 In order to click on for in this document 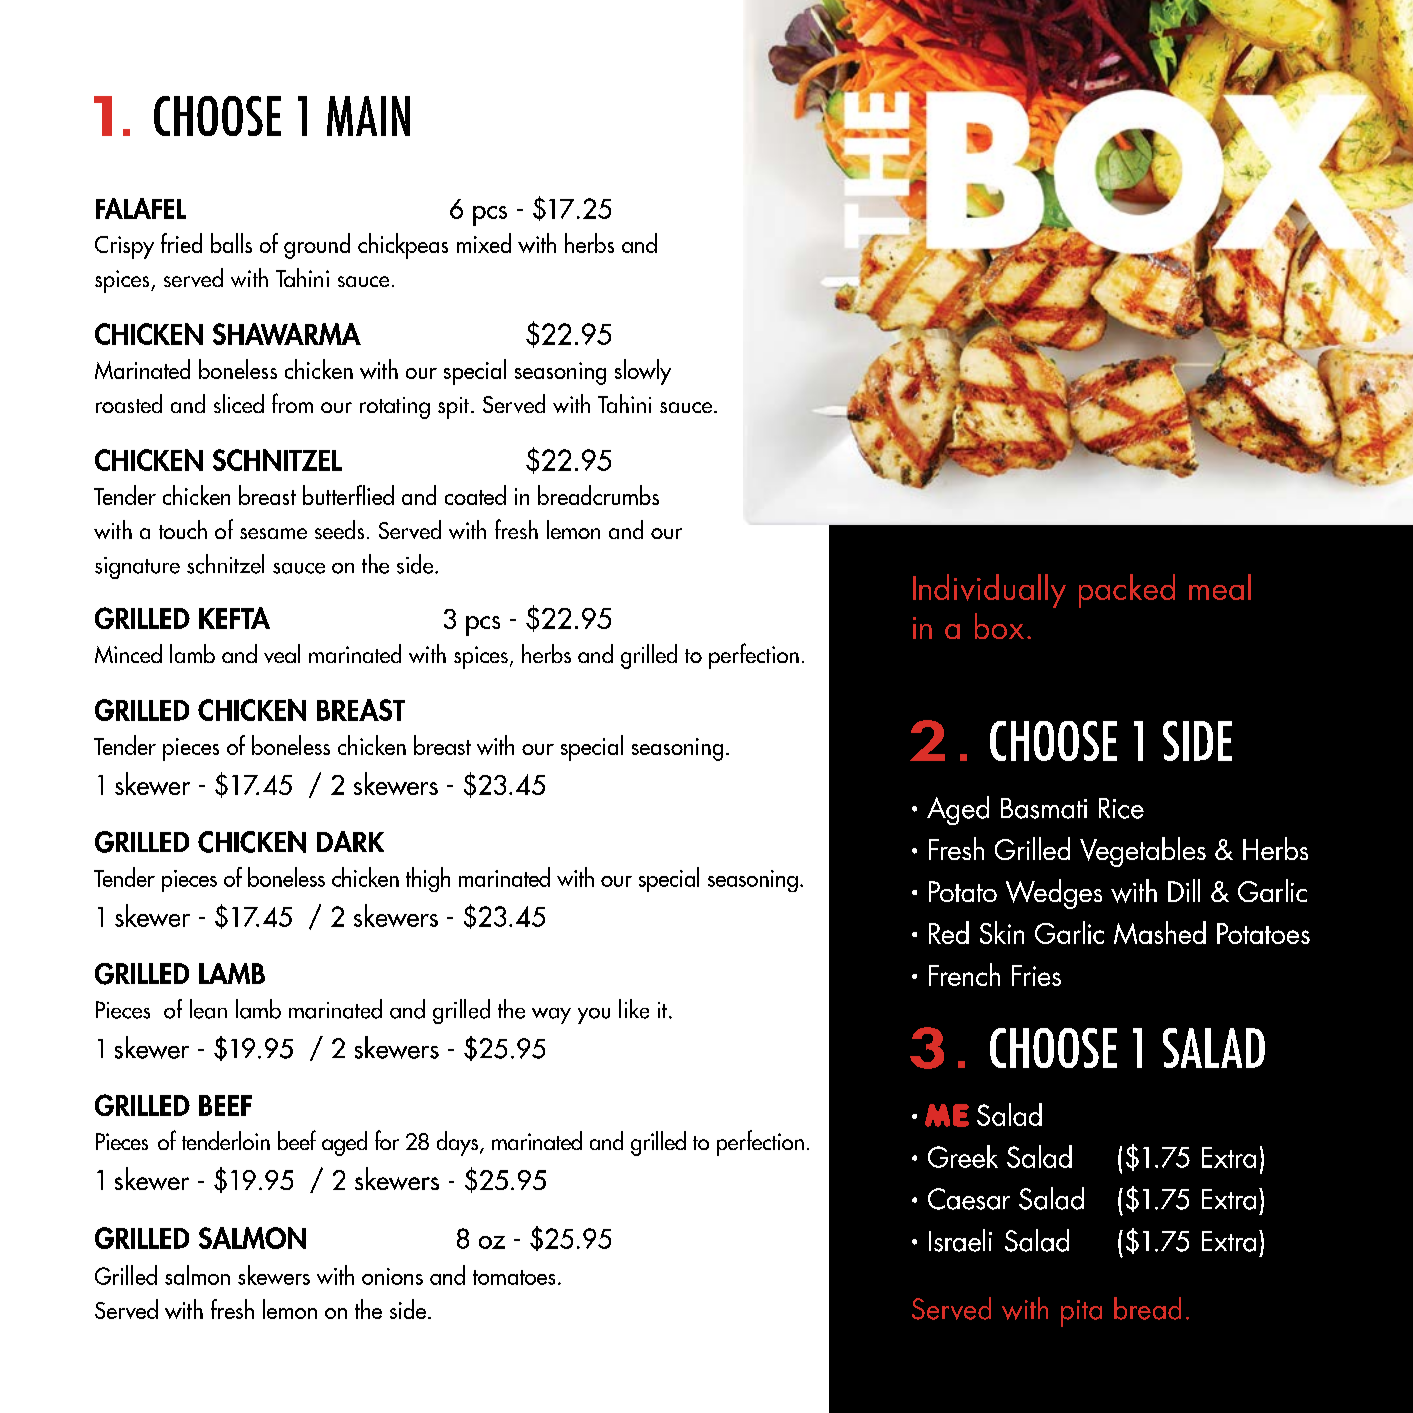, I will do `click(387, 1140)`.
